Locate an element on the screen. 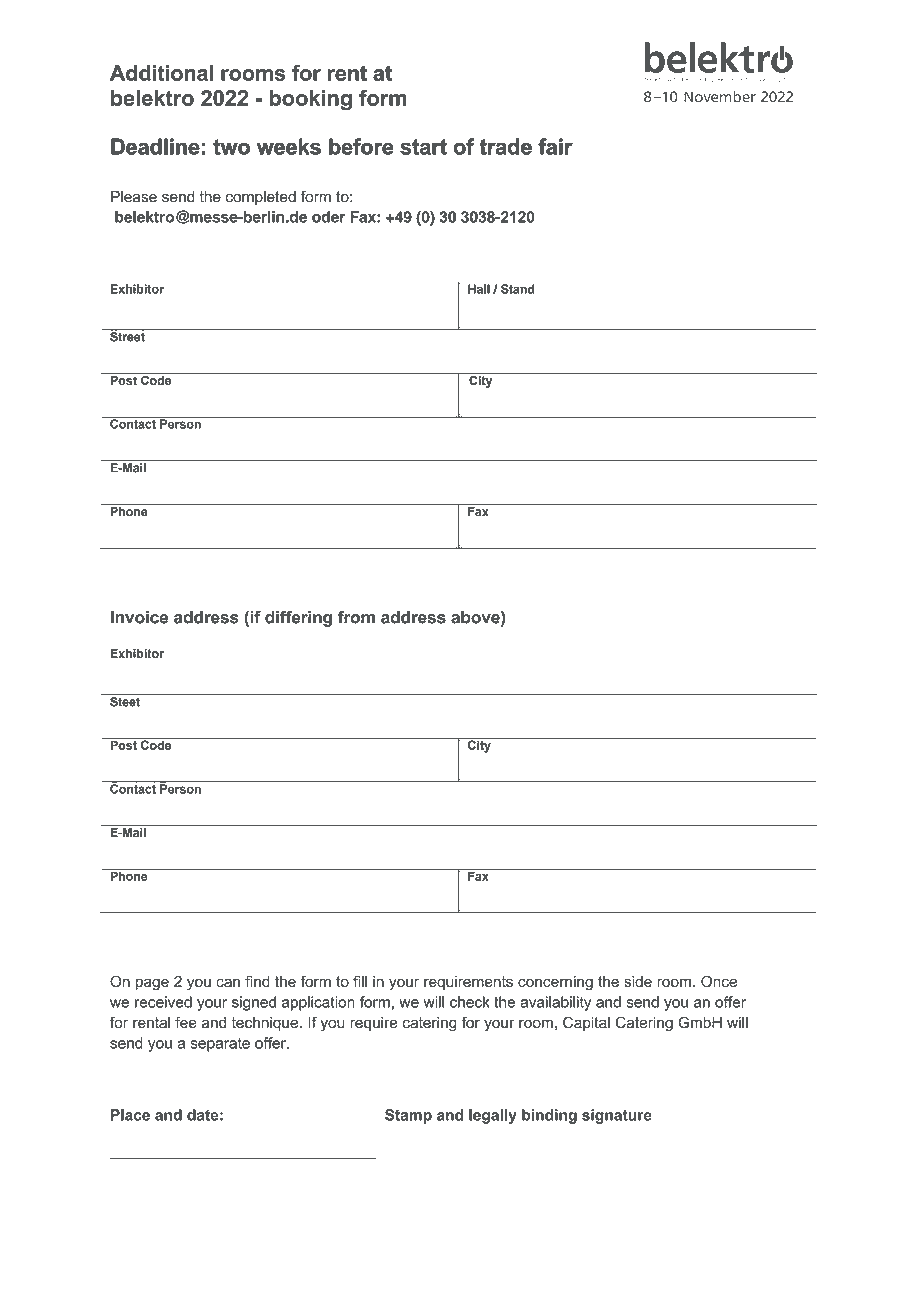  differing is located at coordinates (298, 618).
